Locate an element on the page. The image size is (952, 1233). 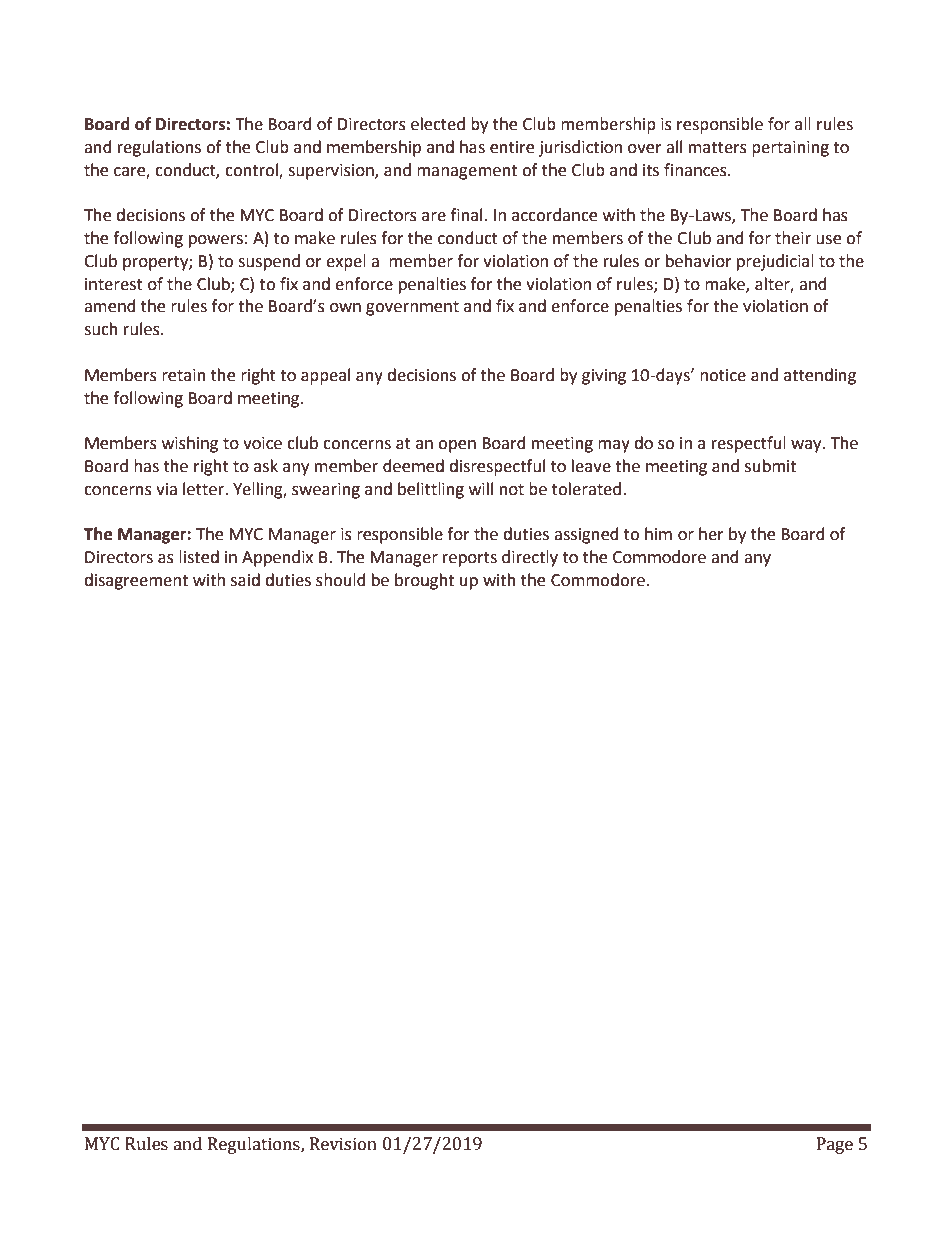
Page is located at coordinates (835, 1145).
